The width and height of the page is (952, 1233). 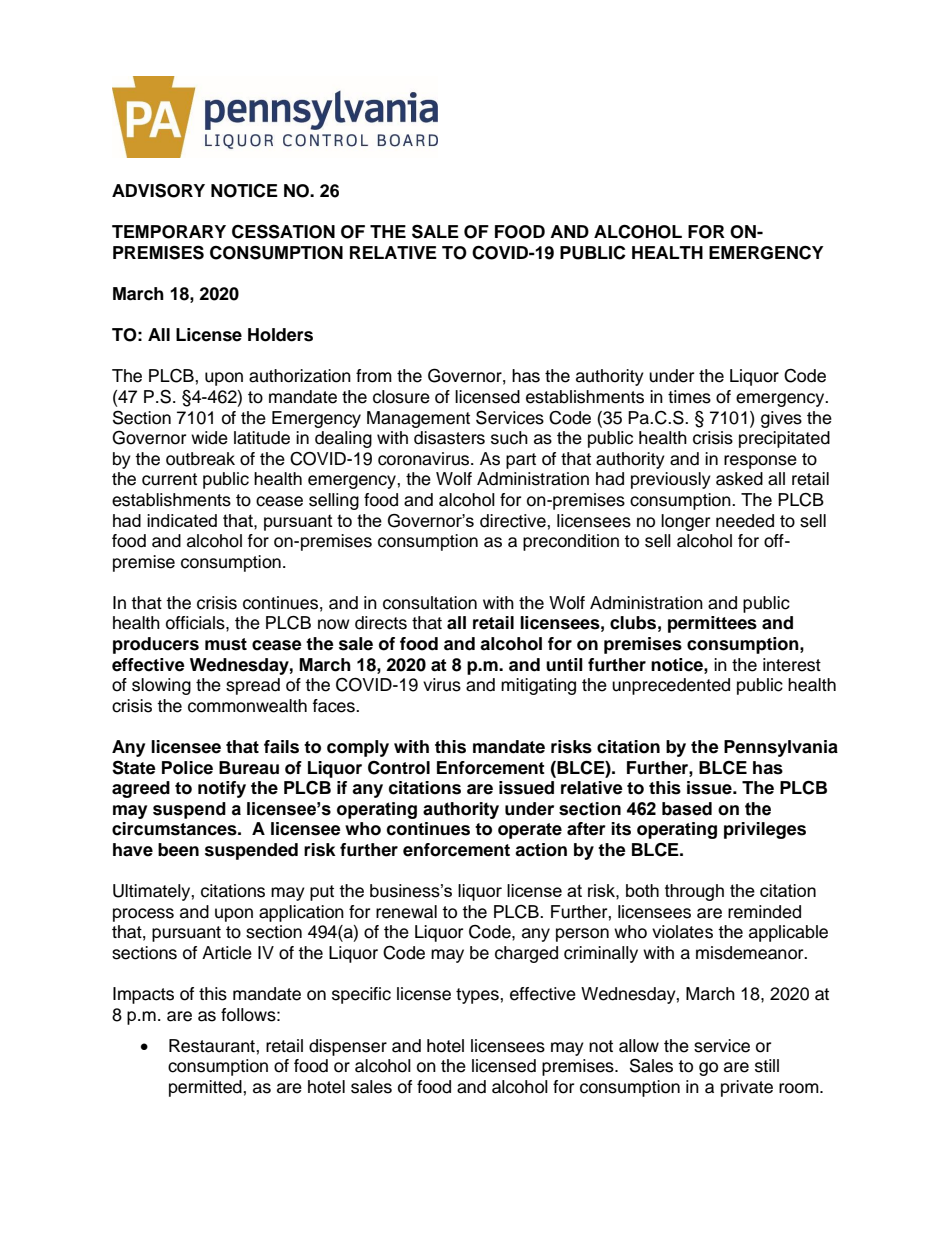 What do you see at coordinates (745, 521) in the page?
I see `needed` at bounding box center [745, 521].
